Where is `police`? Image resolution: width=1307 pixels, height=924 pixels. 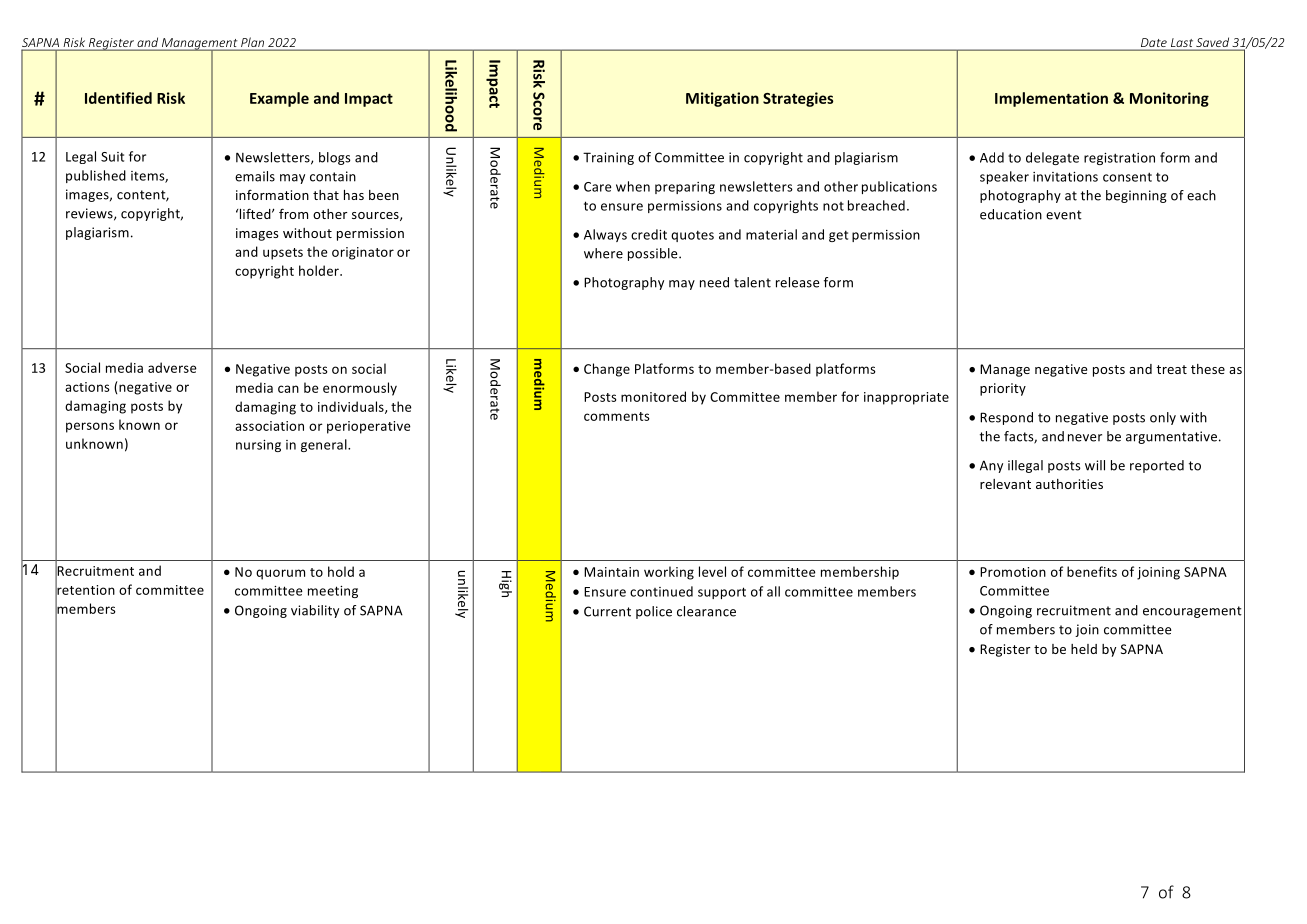 police is located at coordinates (654, 612).
